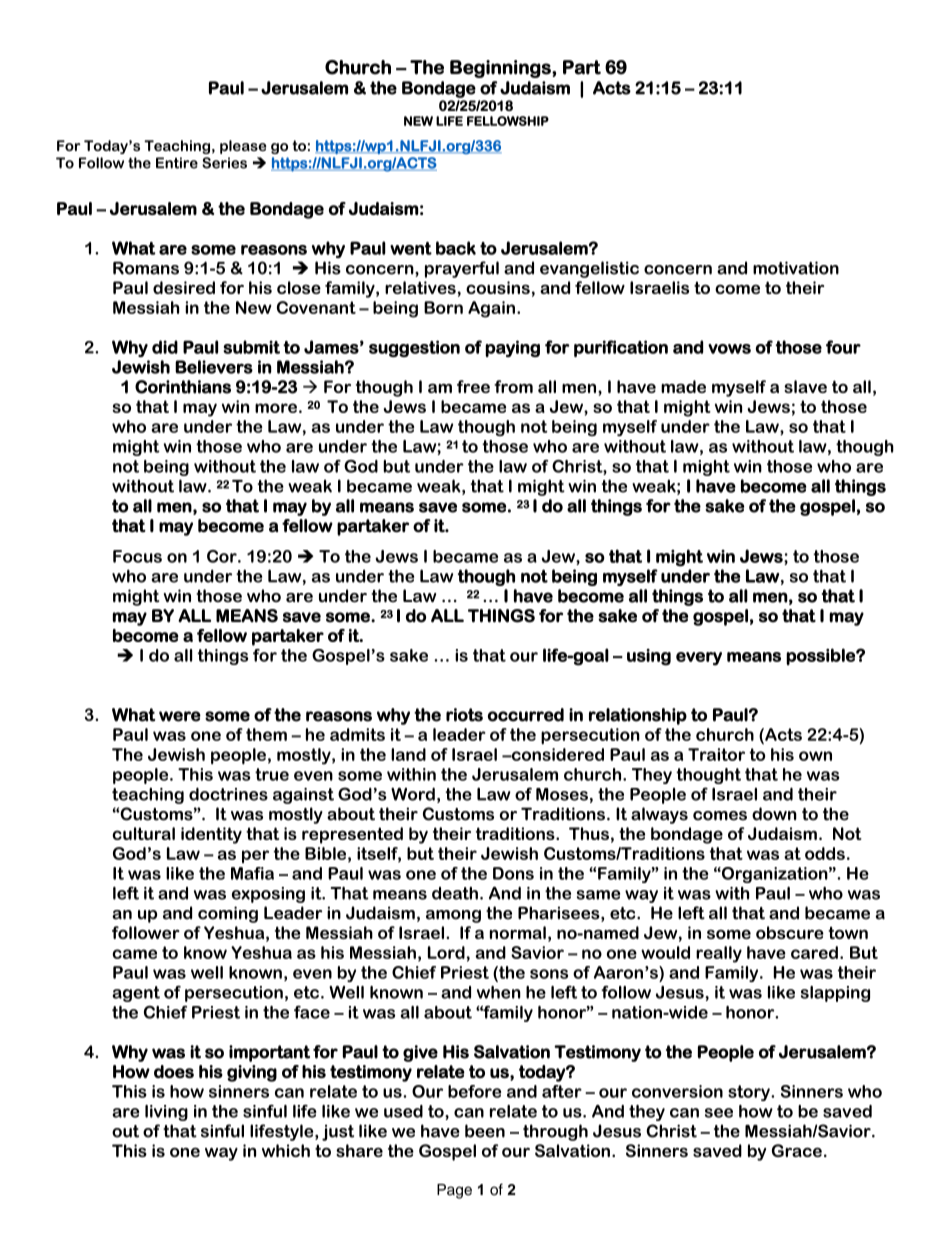 This screenshot has width=952, height=1233. Describe the element at coordinates (774, 814) in the screenshot. I see `down` at that location.
